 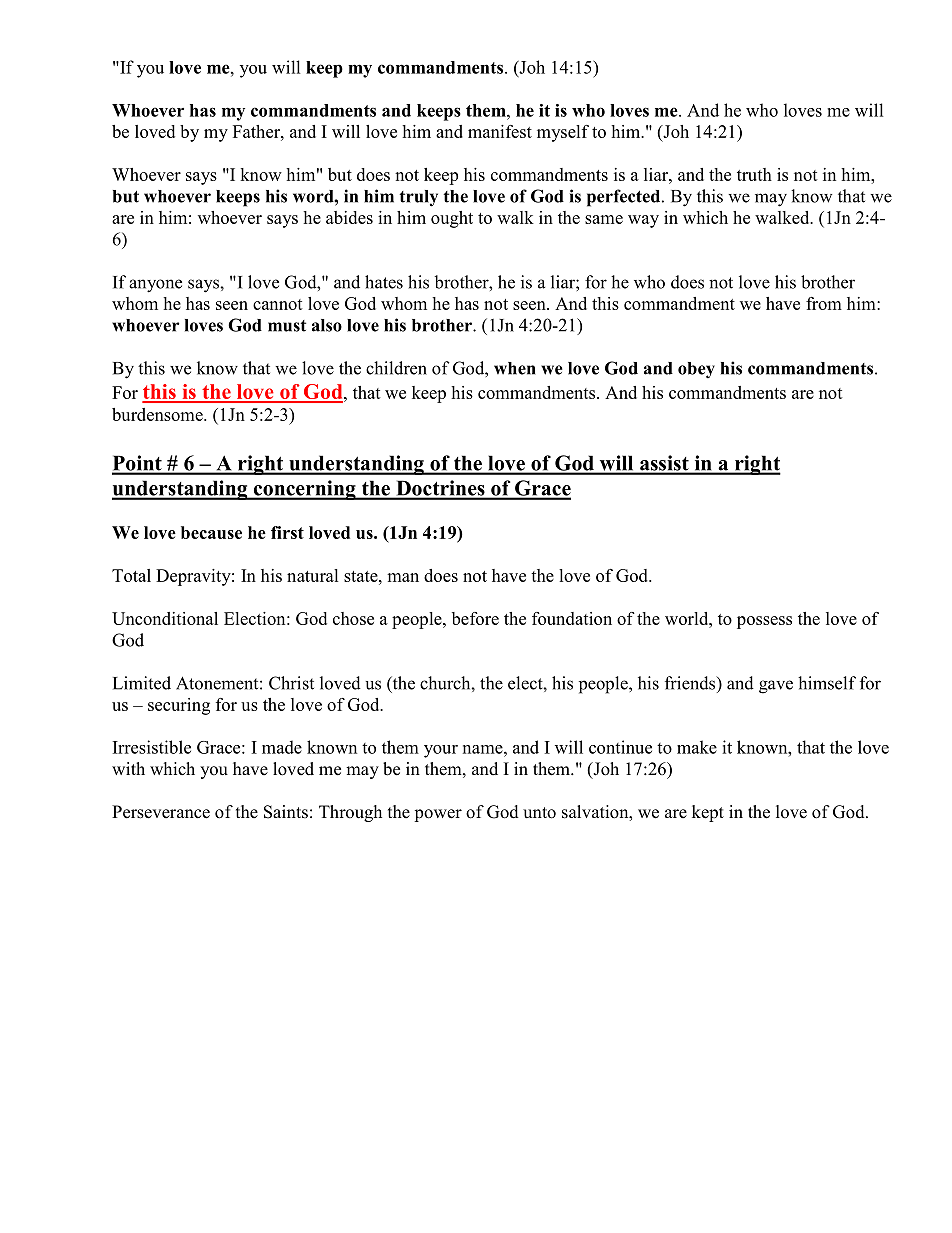 I want to click on Perseverance, so click(x=161, y=812).
